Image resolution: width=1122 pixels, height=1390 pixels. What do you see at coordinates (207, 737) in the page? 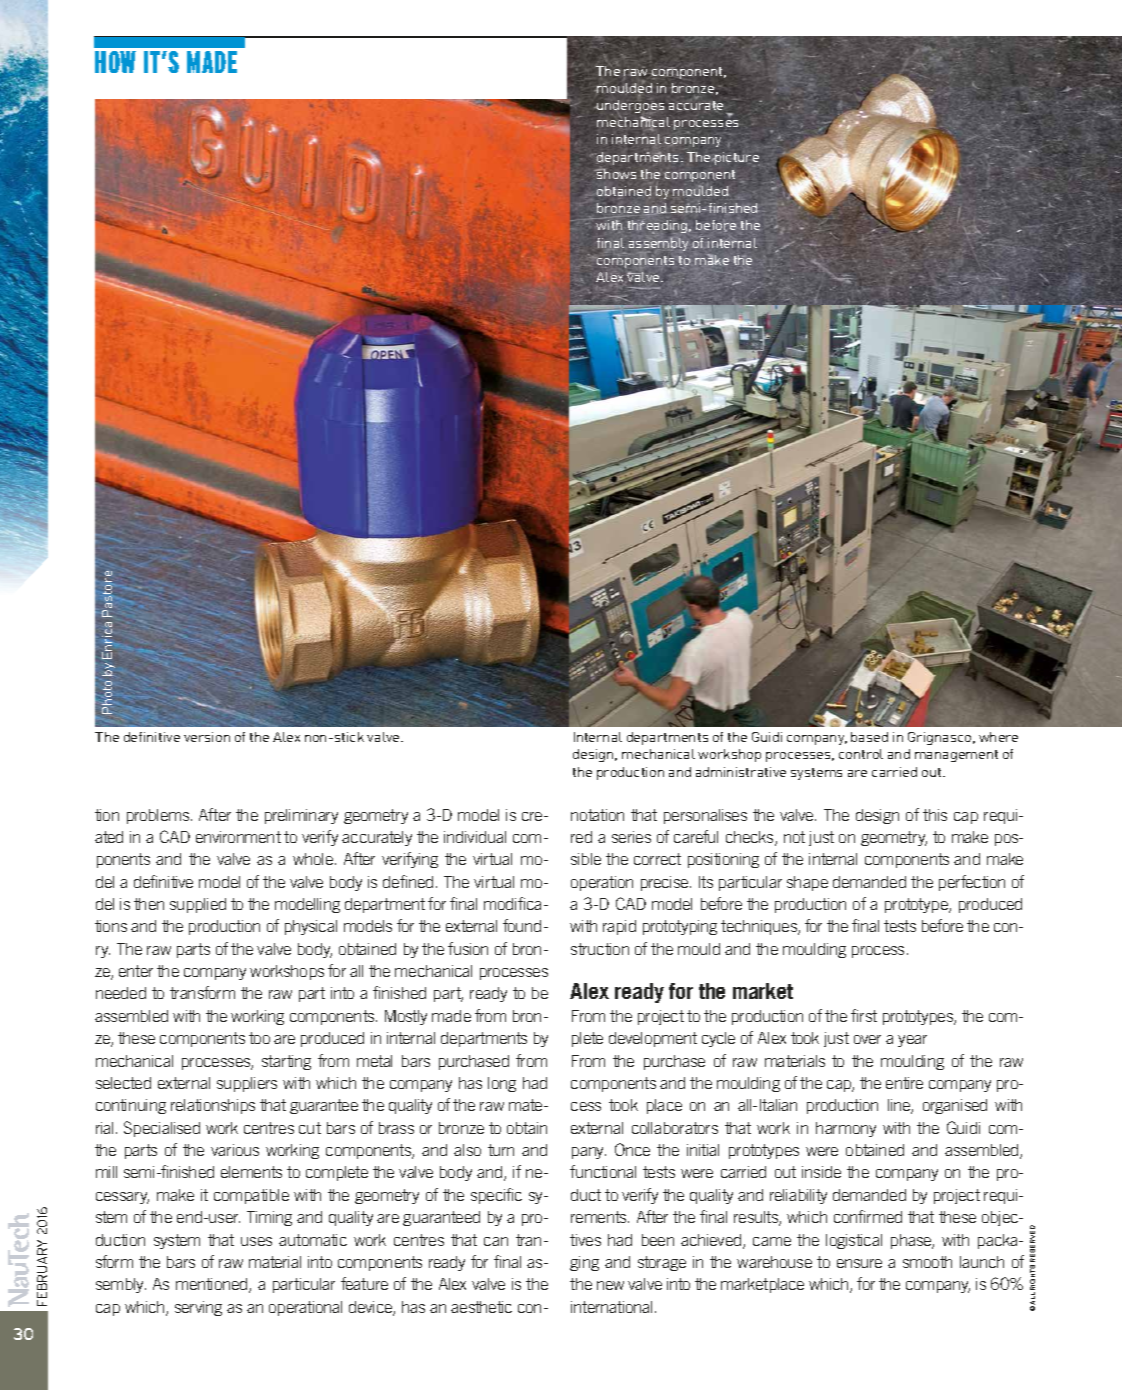
I see `version` at bounding box center [207, 737].
